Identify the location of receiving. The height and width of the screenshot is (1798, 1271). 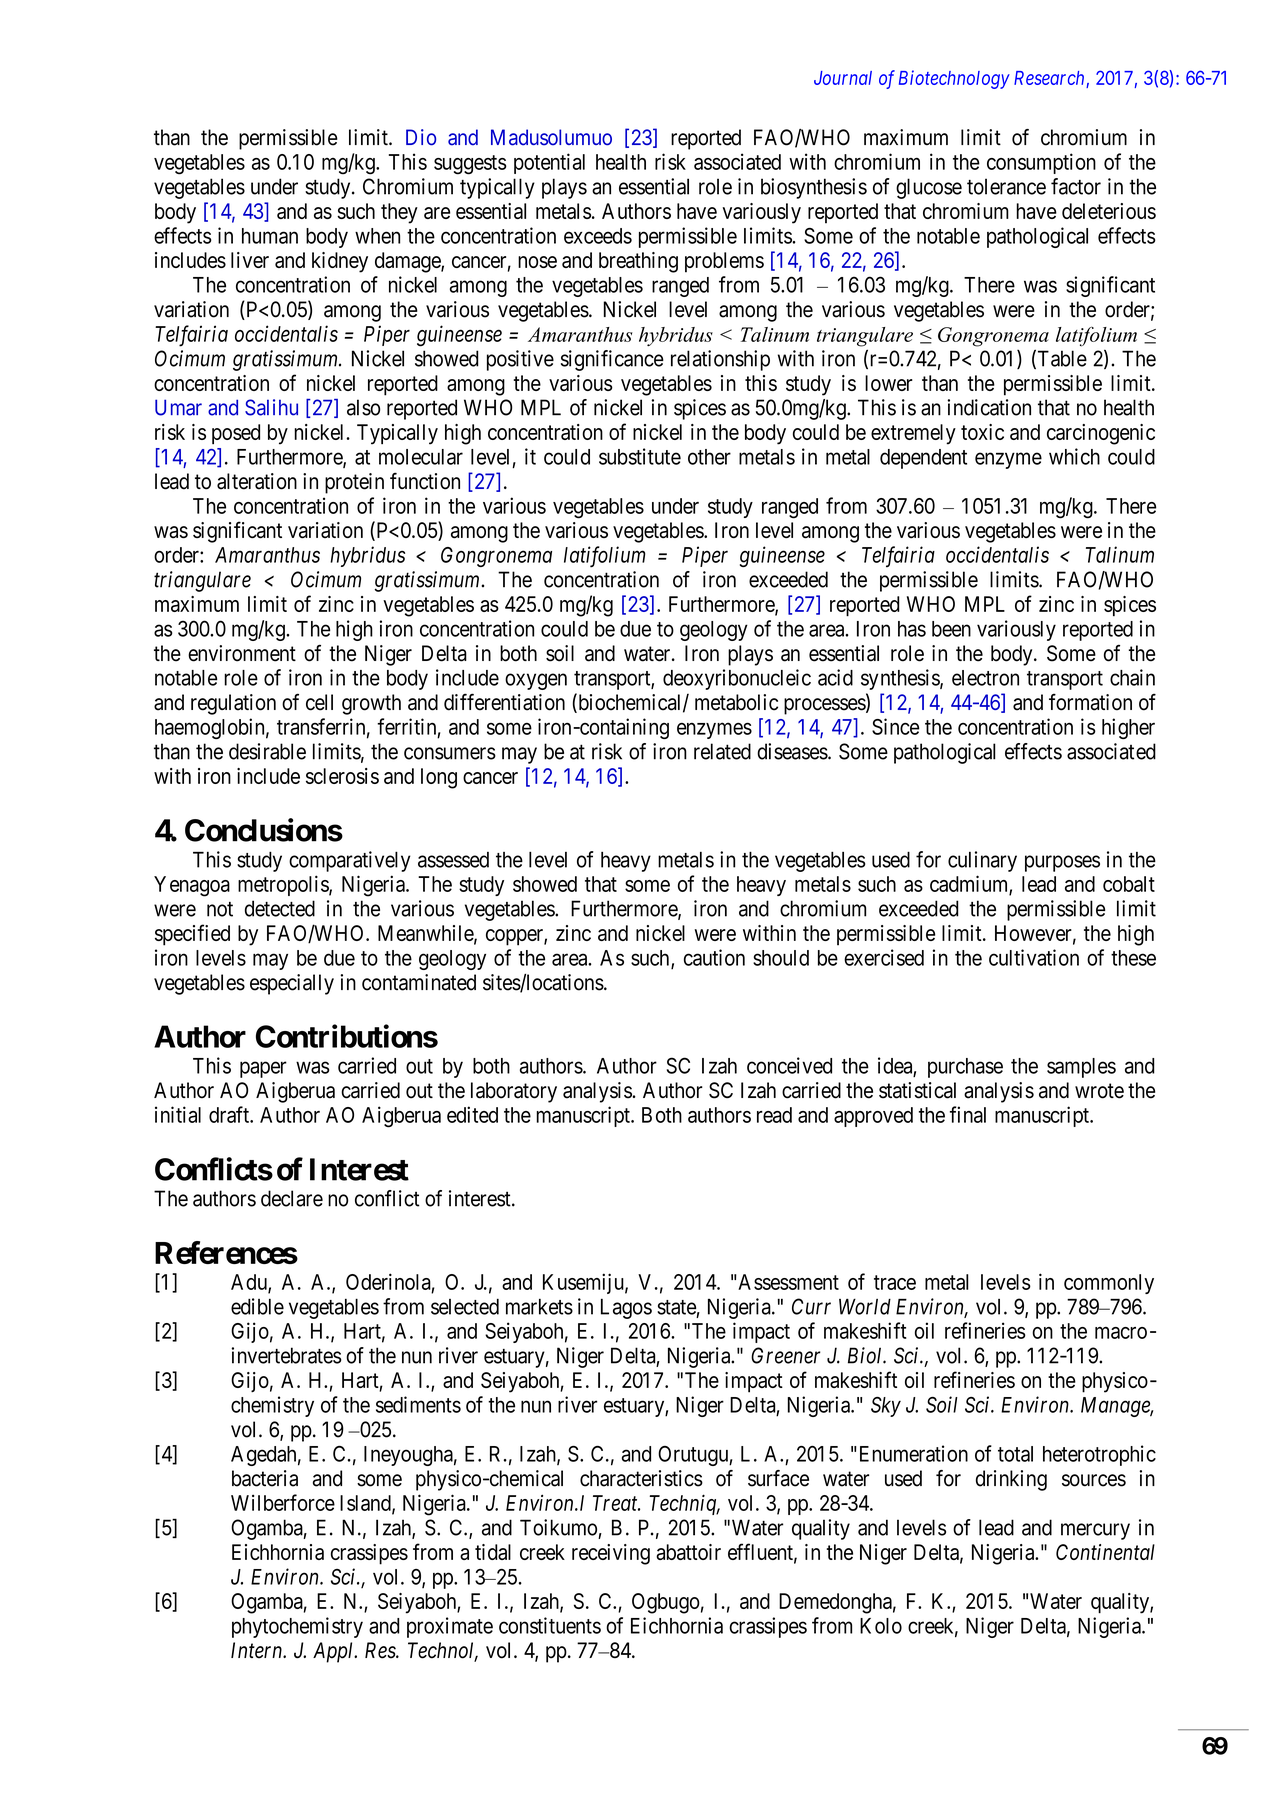
(611, 1554).
